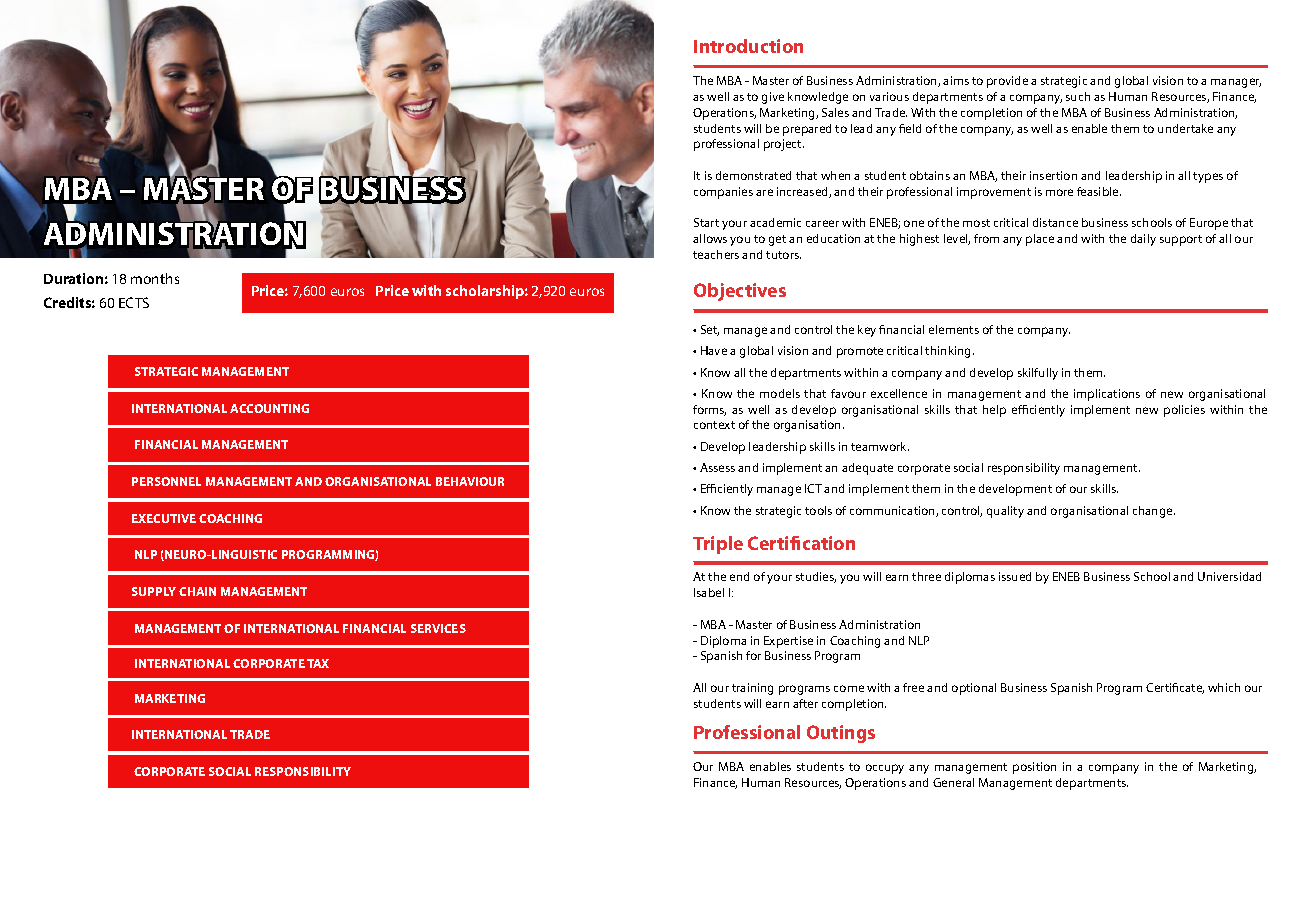 This screenshot has height=924, width=1308. Describe the element at coordinates (773, 98) in the screenshot. I see `give` at that location.
